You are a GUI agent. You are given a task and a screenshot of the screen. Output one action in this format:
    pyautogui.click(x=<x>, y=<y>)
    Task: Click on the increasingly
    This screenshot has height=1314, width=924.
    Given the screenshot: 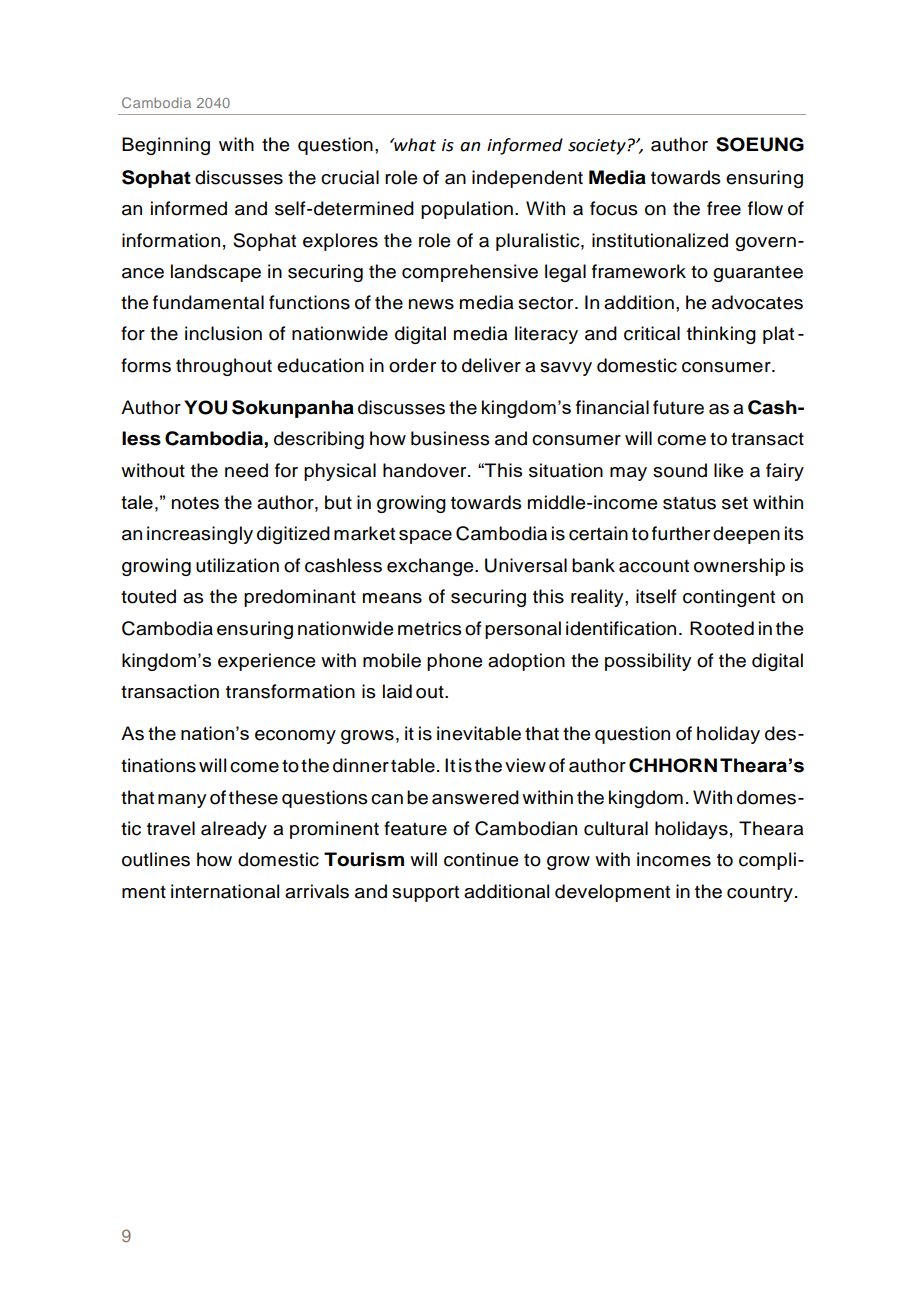 What is the action you would take?
    pyautogui.click(x=200, y=535)
